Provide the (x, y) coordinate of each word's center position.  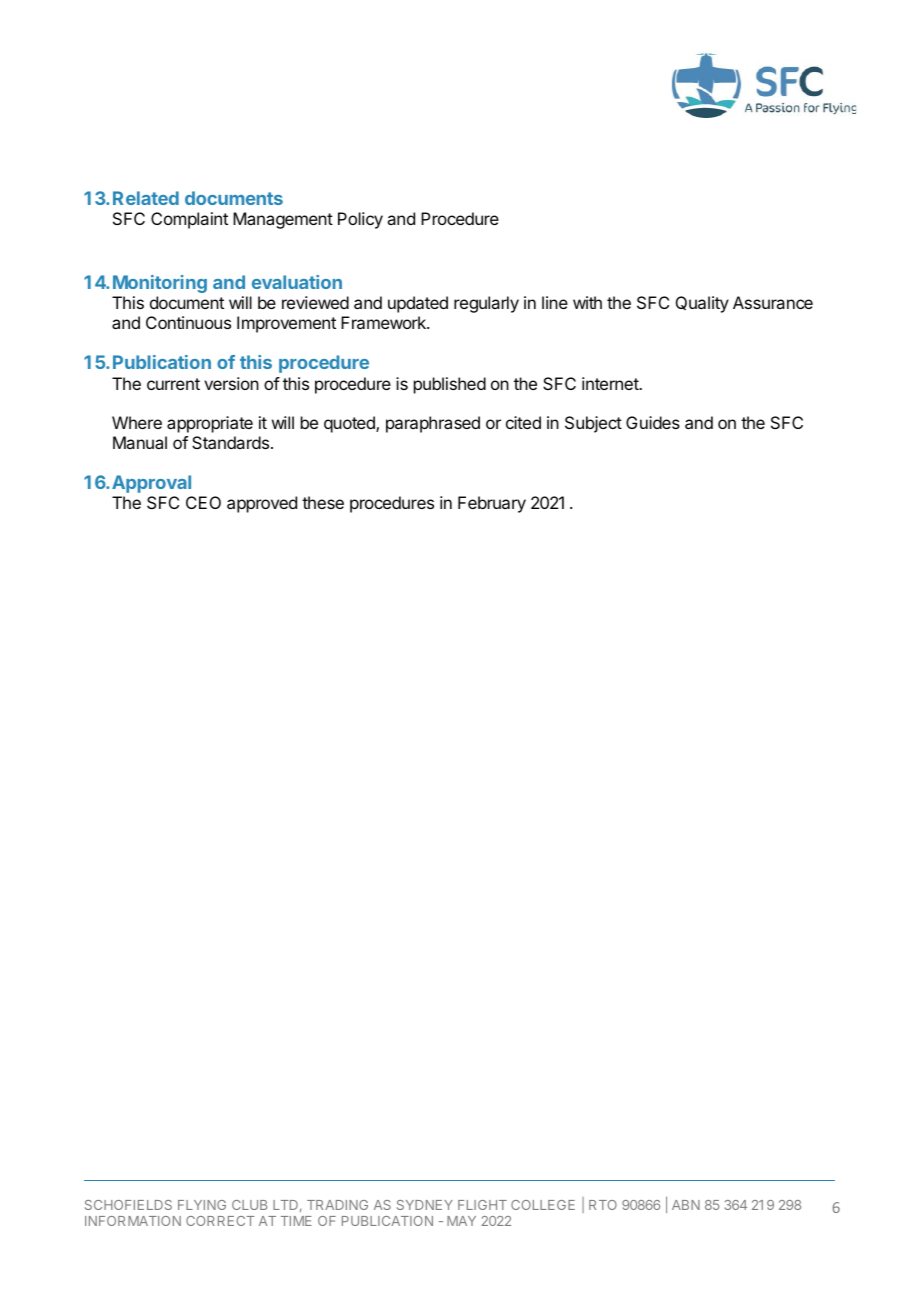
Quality (702, 304)
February (492, 504)
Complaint (189, 220)
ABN (686, 1205)
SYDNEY (425, 1205)
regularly (486, 304)
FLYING (202, 1205)
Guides (653, 422)
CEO (203, 502)
